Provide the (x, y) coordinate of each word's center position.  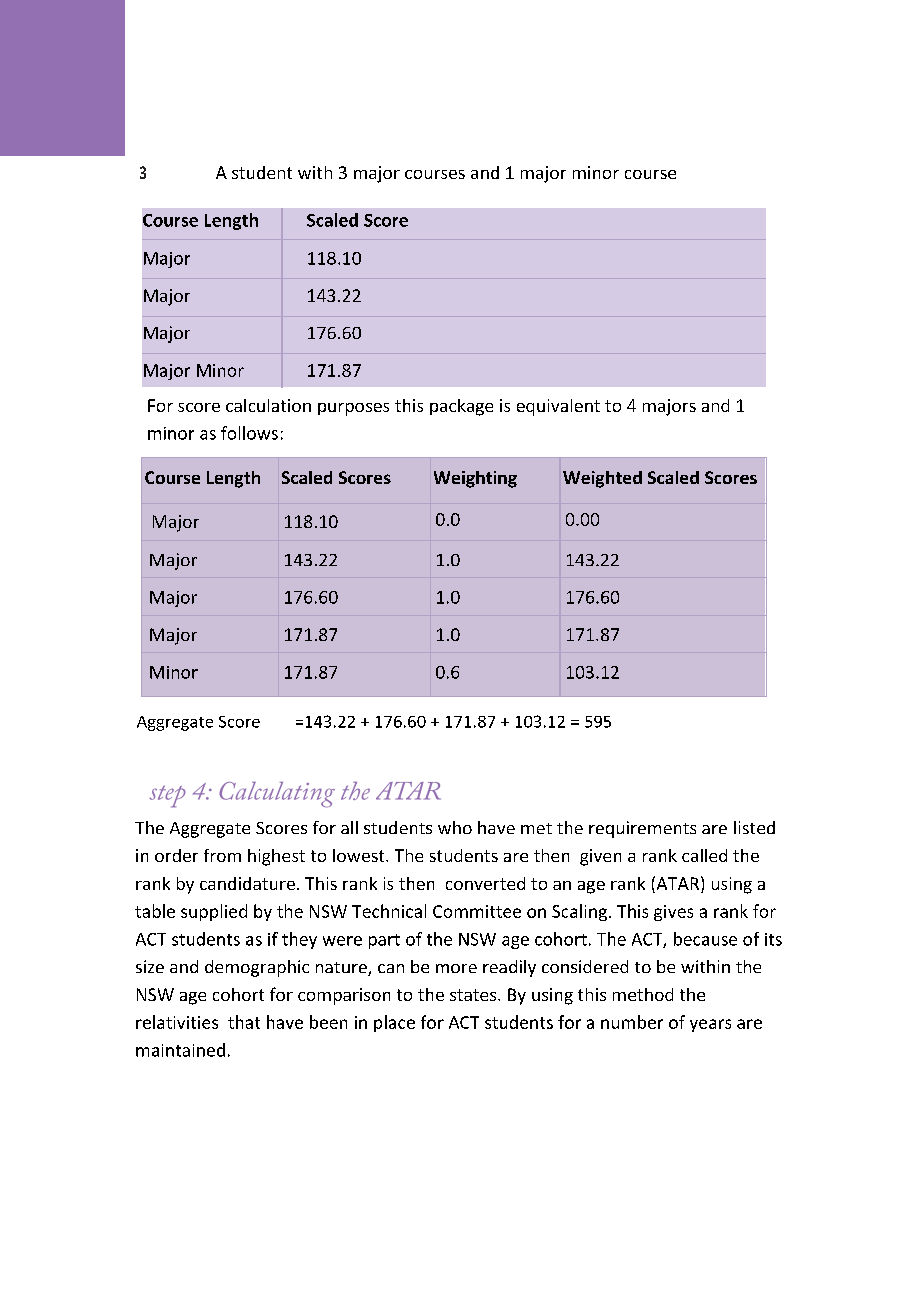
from (222, 855)
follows (249, 433)
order (176, 855)
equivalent (558, 407)
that (244, 1022)
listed (754, 827)
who (455, 827)
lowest (360, 855)
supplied (214, 912)
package (461, 407)
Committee (477, 911)
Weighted (602, 479)
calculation (268, 405)
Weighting (475, 479)
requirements (642, 829)
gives (673, 913)
